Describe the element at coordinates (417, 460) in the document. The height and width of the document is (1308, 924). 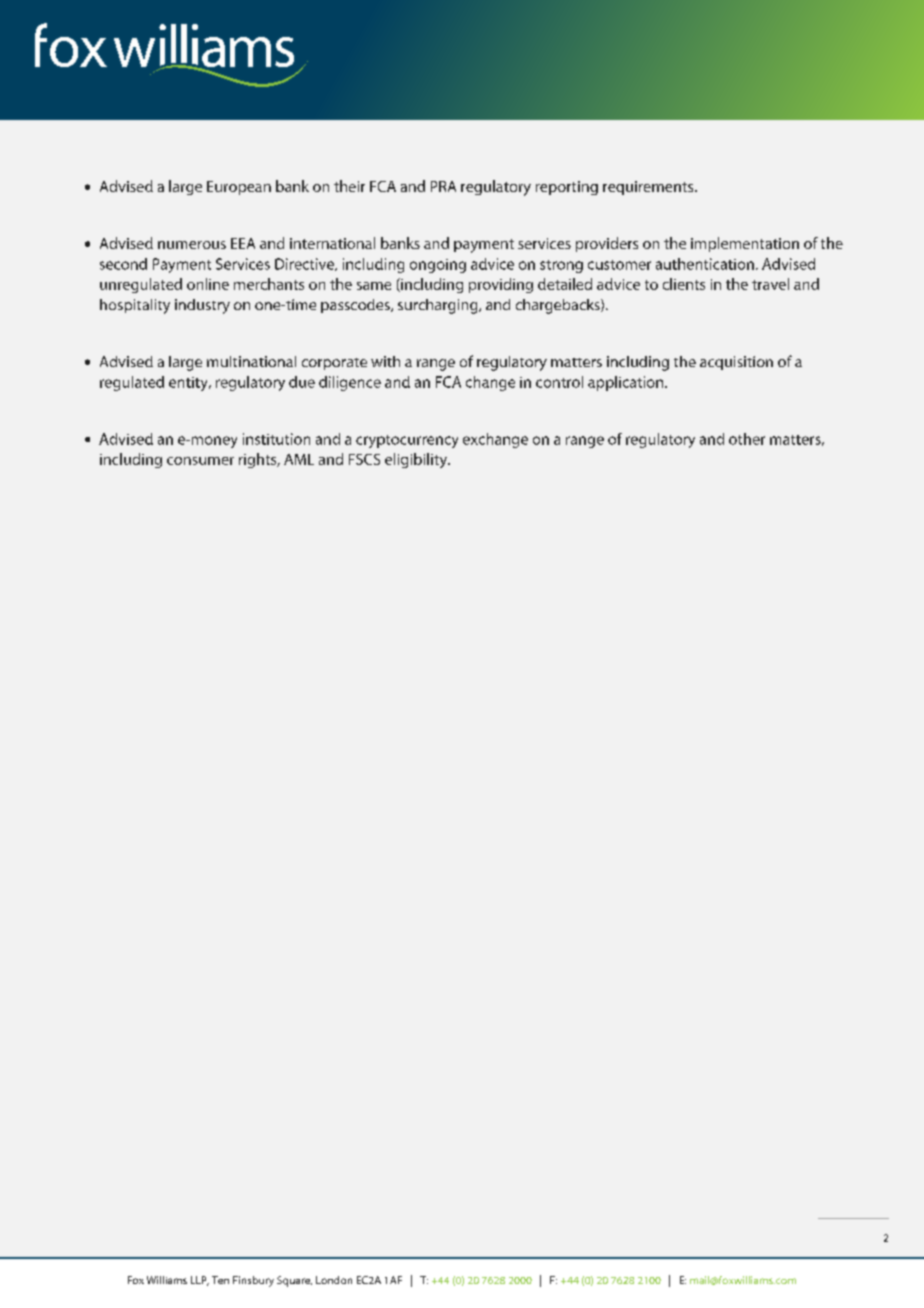
I see `eligibility` at that location.
